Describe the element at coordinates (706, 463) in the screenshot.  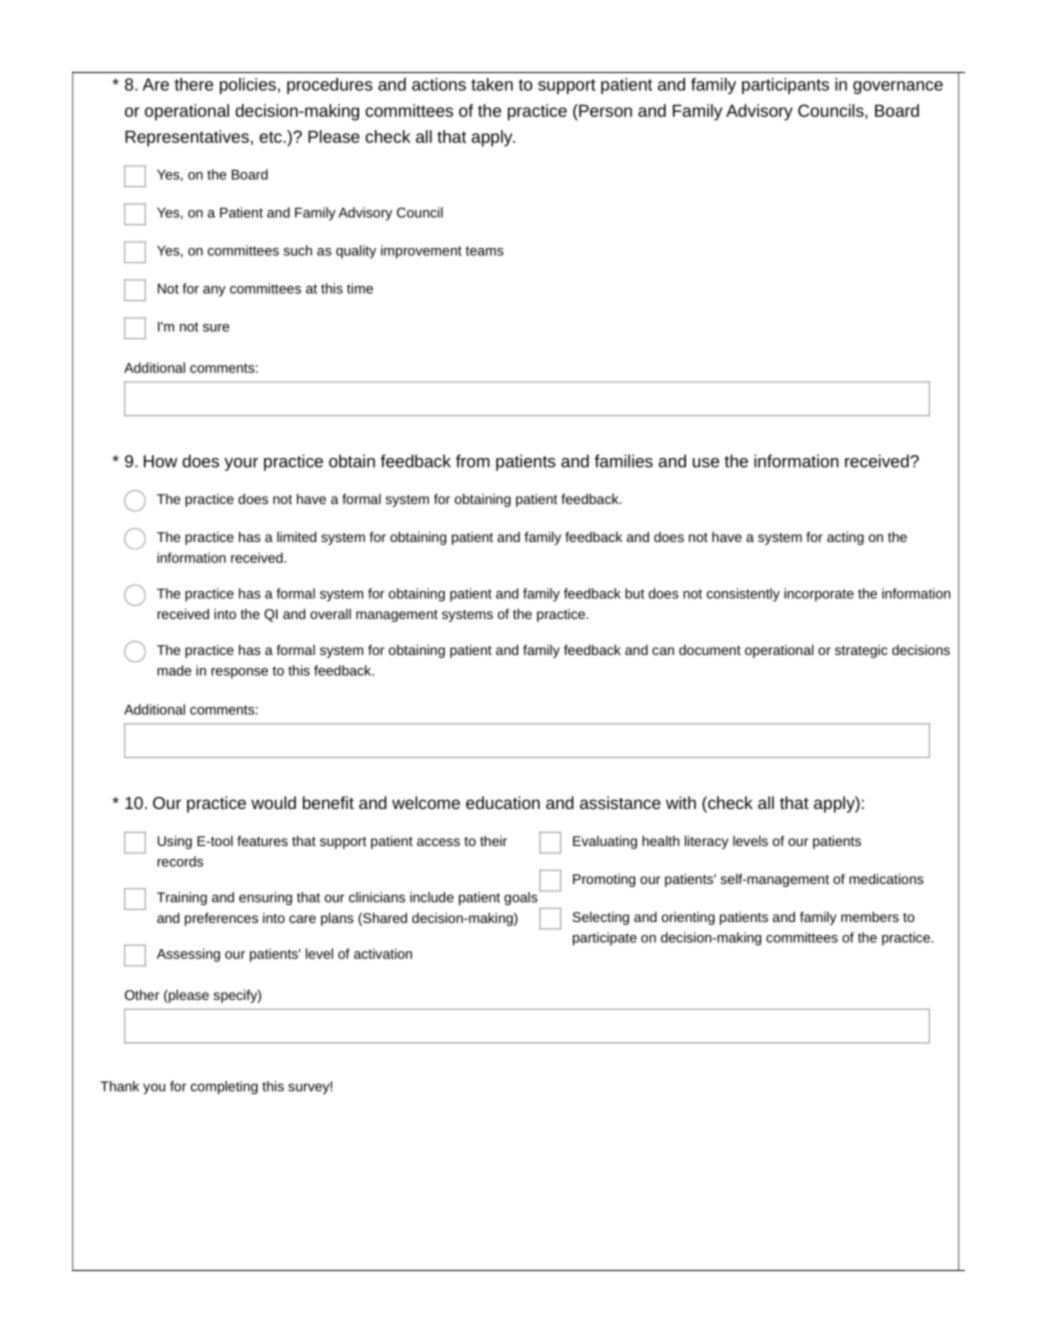
I see `use` at that location.
